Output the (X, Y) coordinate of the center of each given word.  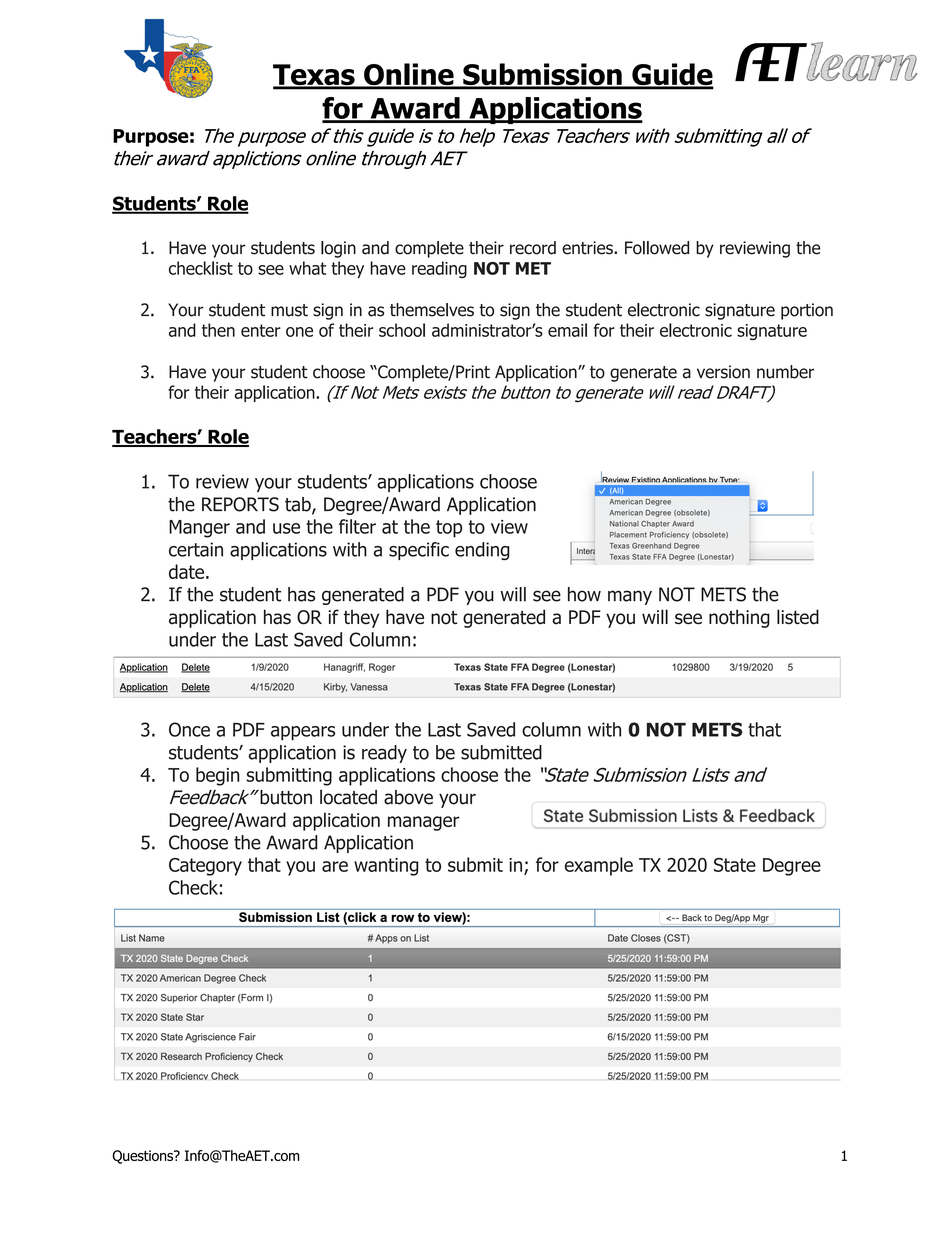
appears (303, 733)
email (567, 330)
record (533, 248)
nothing (739, 618)
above (408, 797)
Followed (657, 248)
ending (482, 551)
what (307, 268)
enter (261, 330)
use (286, 528)
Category (205, 867)
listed (798, 617)
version (723, 372)
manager (423, 823)
